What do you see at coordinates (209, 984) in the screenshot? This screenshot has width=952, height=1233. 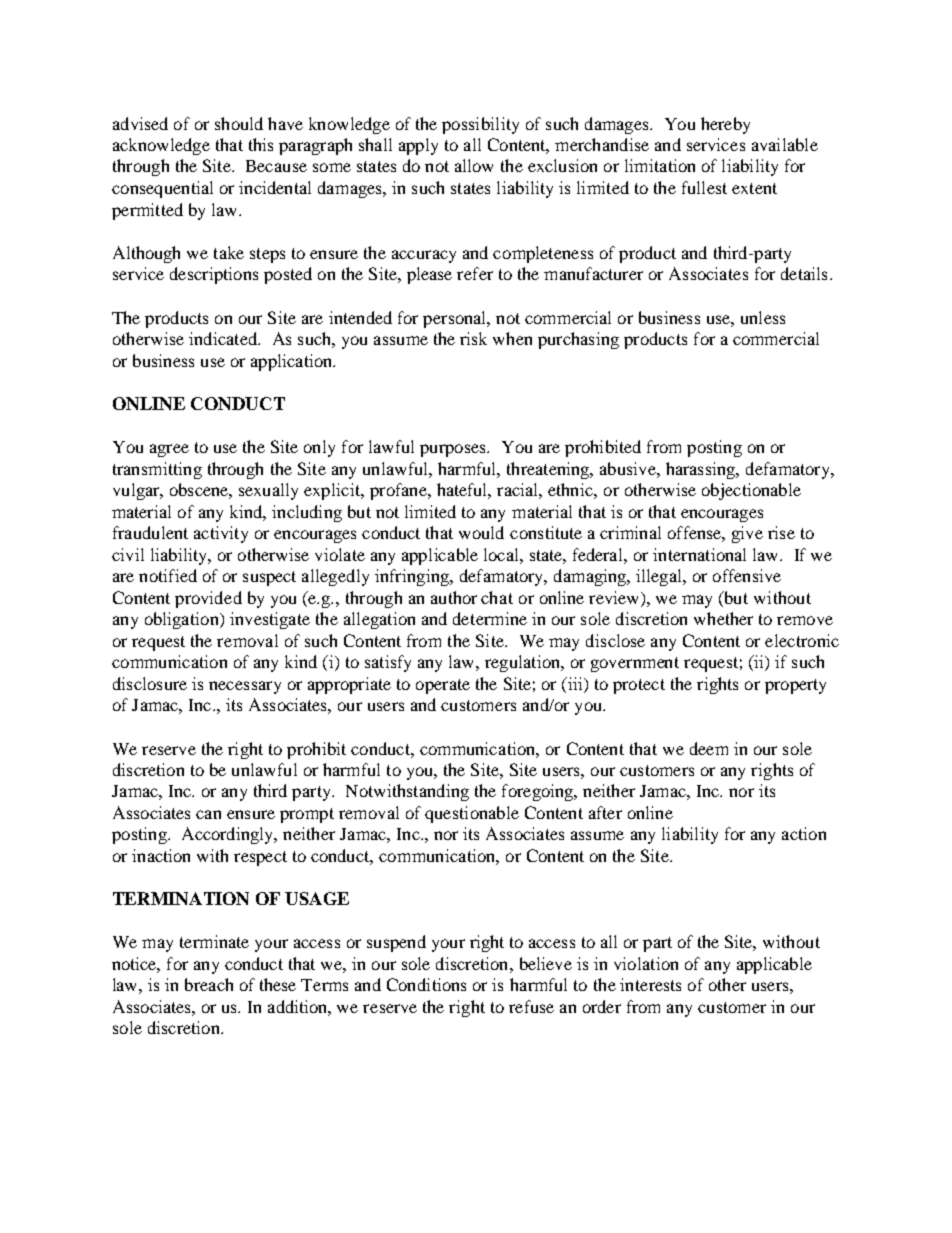 I see `breach` at bounding box center [209, 984].
